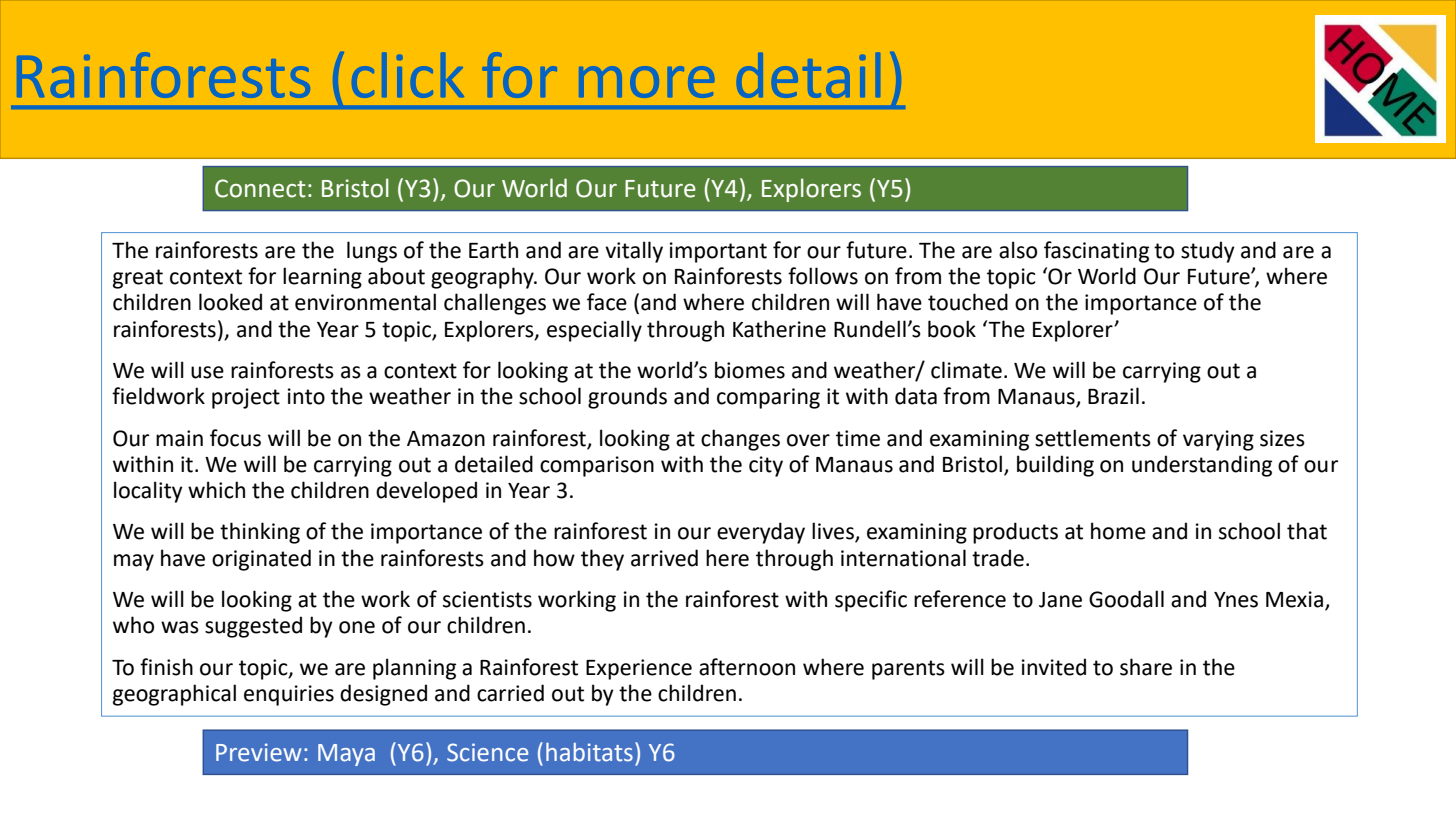  Describe the element at coordinates (1208, 252) in the screenshot. I see `study` at that location.
